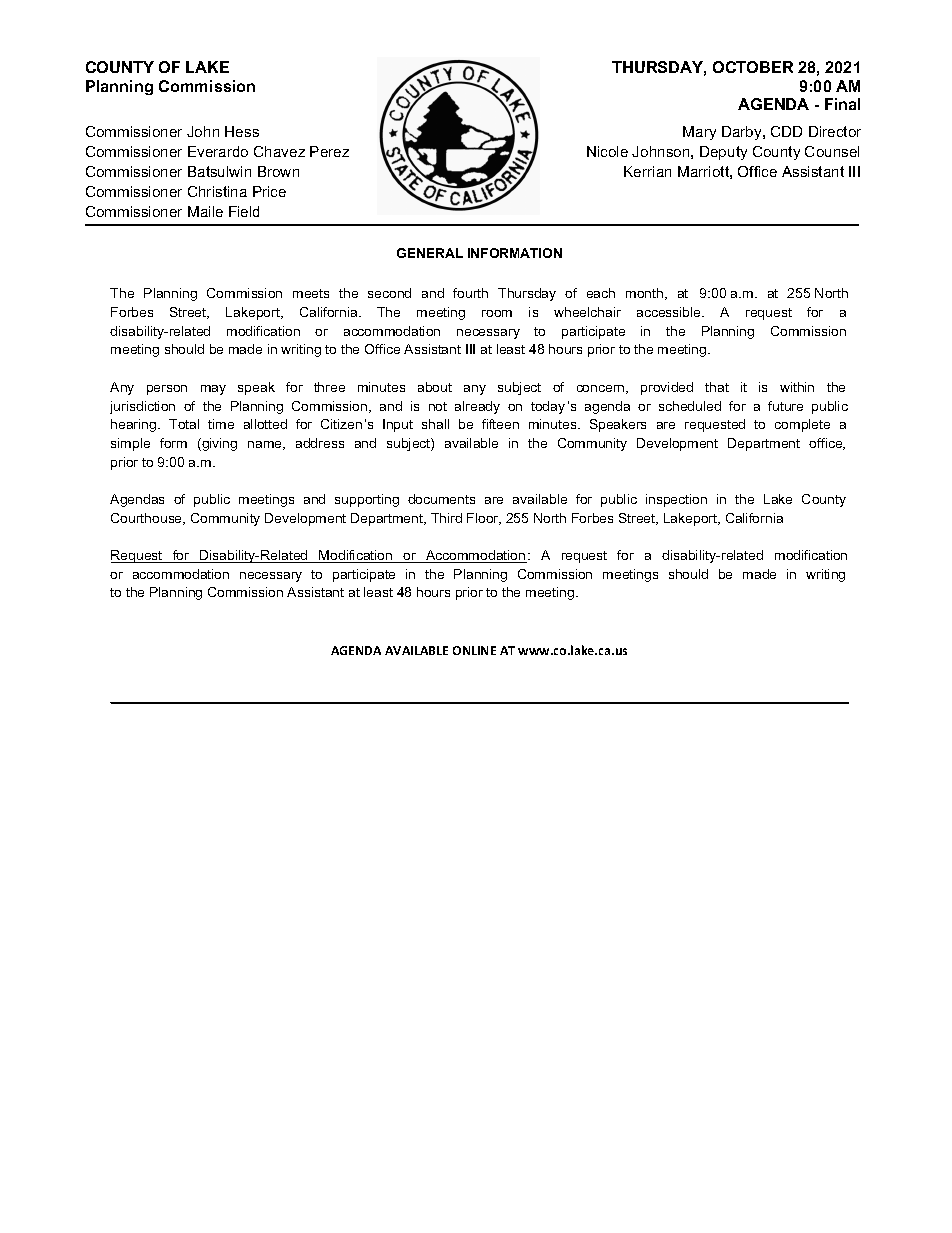 The width and height of the document is (952, 1233). What do you see at coordinates (802, 425) in the document?
I see `complete` at bounding box center [802, 425].
